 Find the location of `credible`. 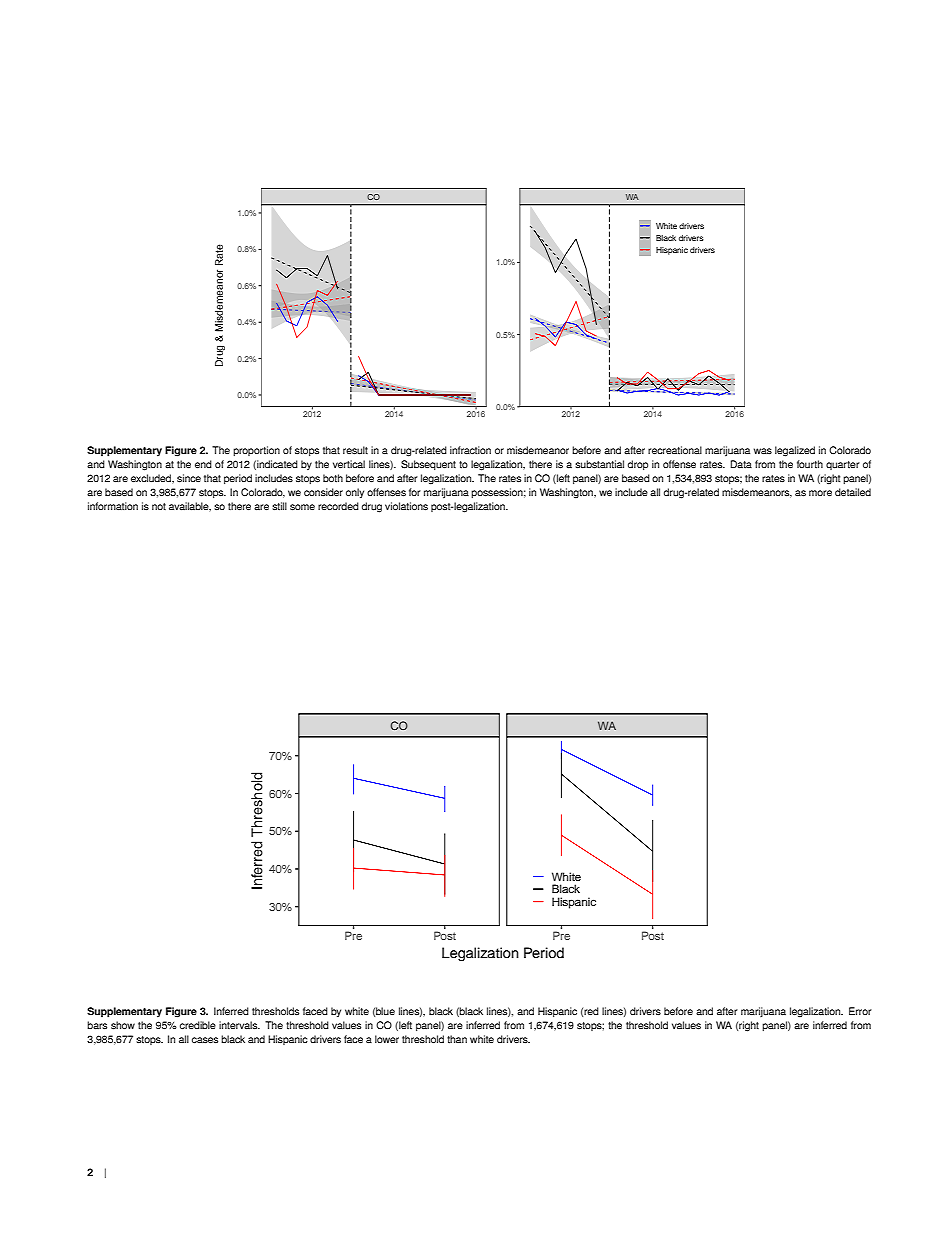

credible is located at coordinates (198, 1025).
